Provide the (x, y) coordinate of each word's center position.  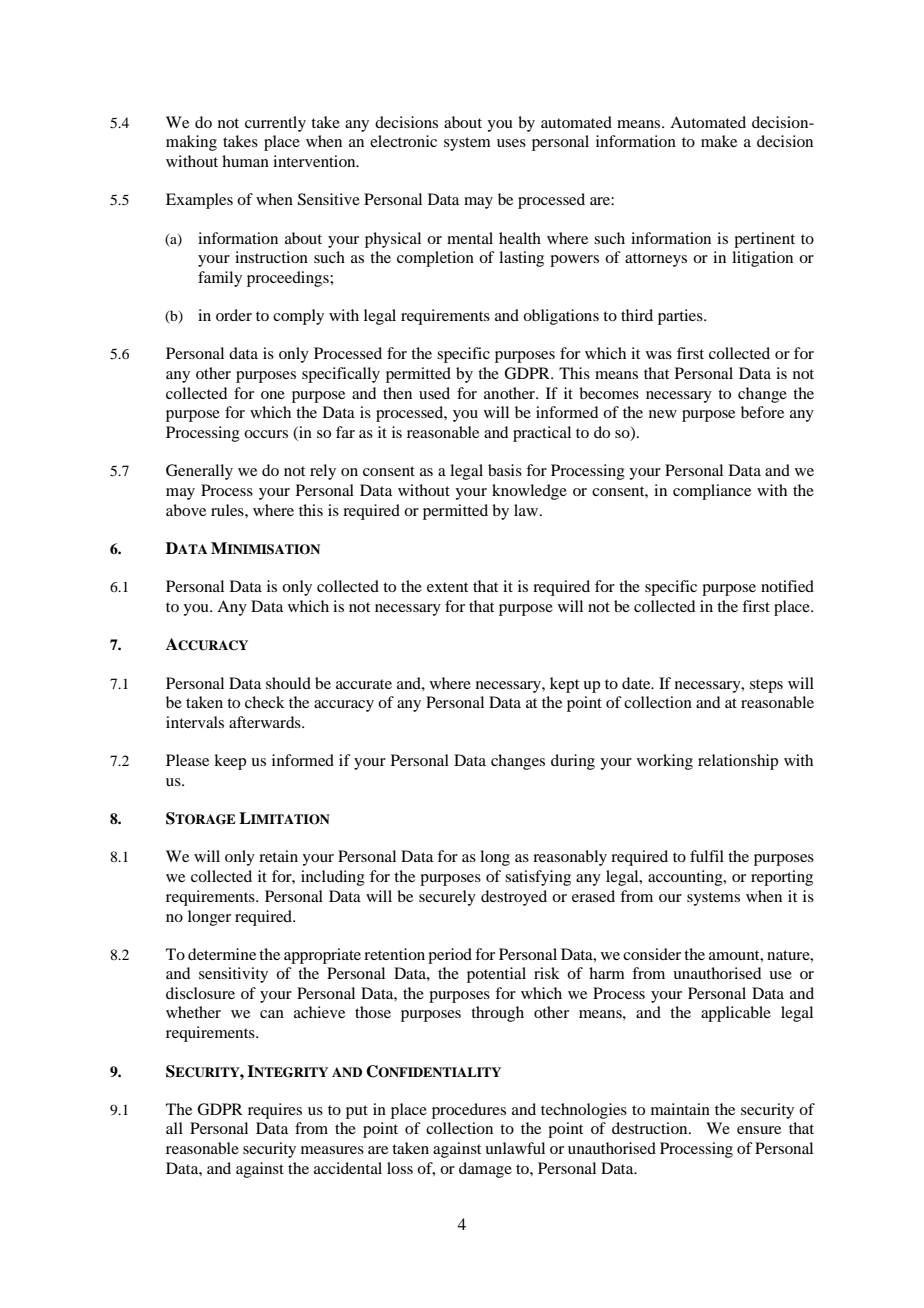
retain (278, 856)
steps (766, 686)
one (273, 395)
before (762, 412)
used (434, 393)
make (719, 141)
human (245, 161)
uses (511, 143)
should (288, 683)
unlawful (515, 1148)
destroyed (514, 898)
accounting (686, 878)
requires (275, 1111)
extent (447, 587)
